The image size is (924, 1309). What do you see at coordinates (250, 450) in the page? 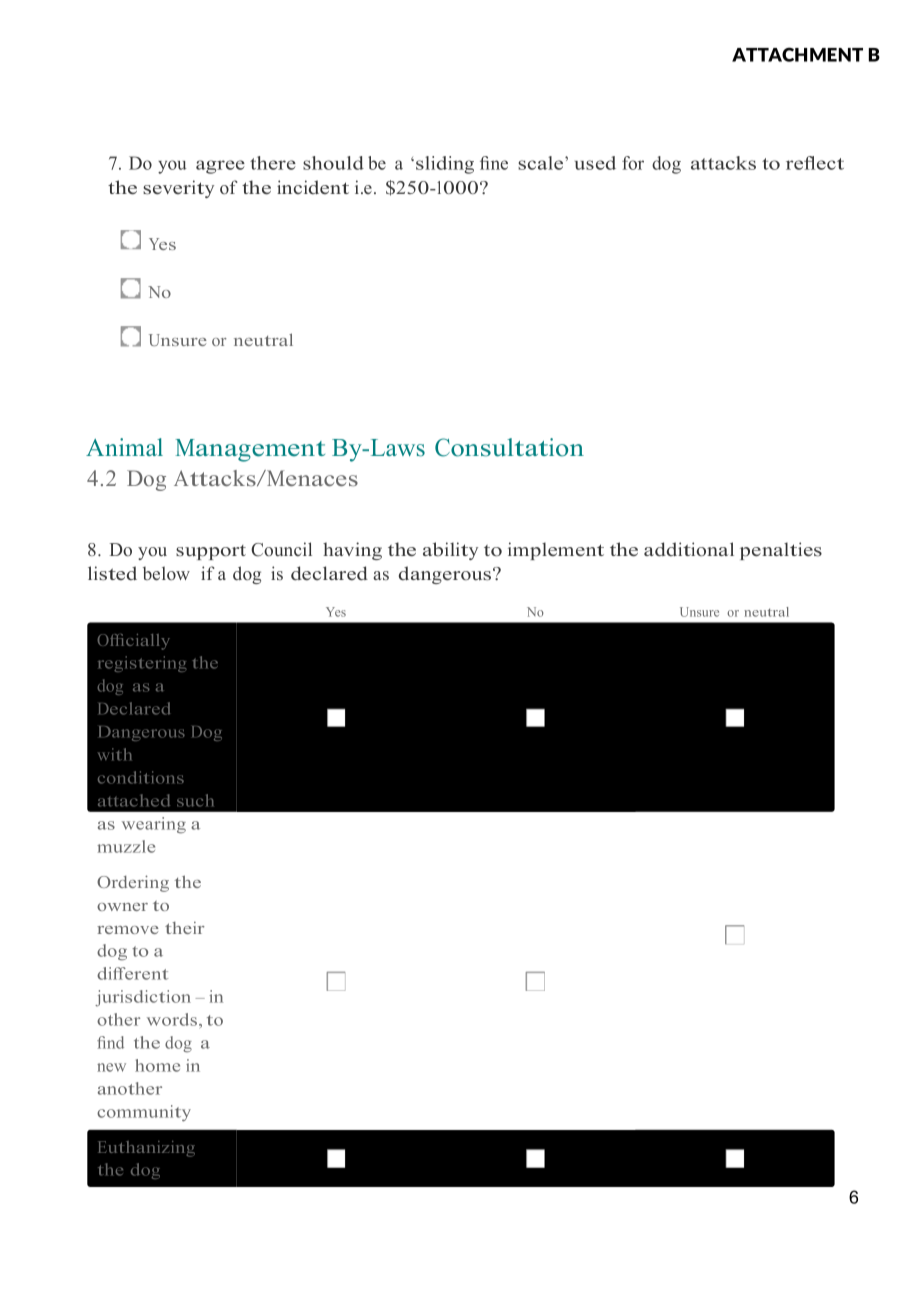
I see `Management` at bounding box center [250, 450].
